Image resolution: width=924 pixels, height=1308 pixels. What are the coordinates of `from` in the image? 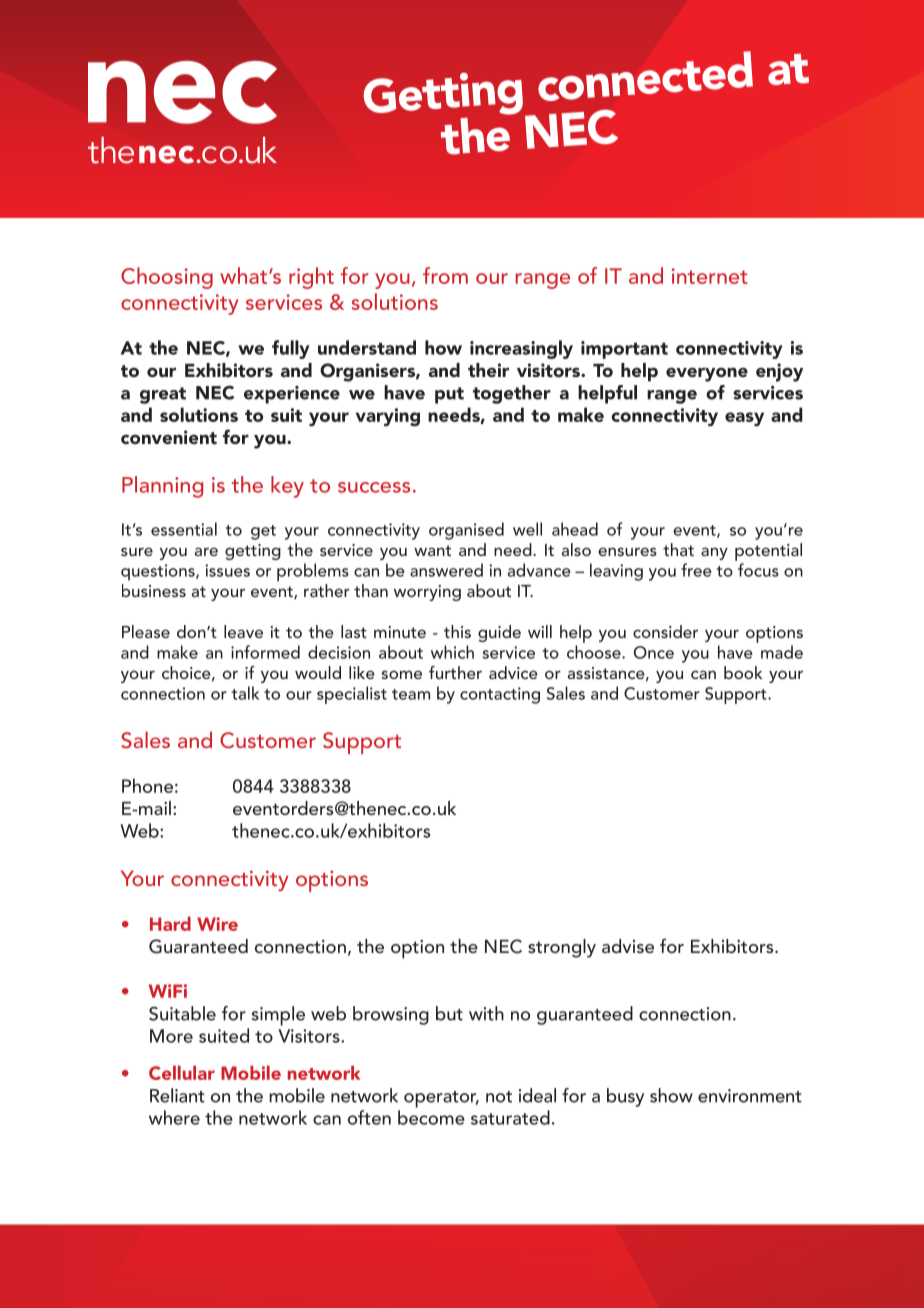 It's located at (445, 275).
